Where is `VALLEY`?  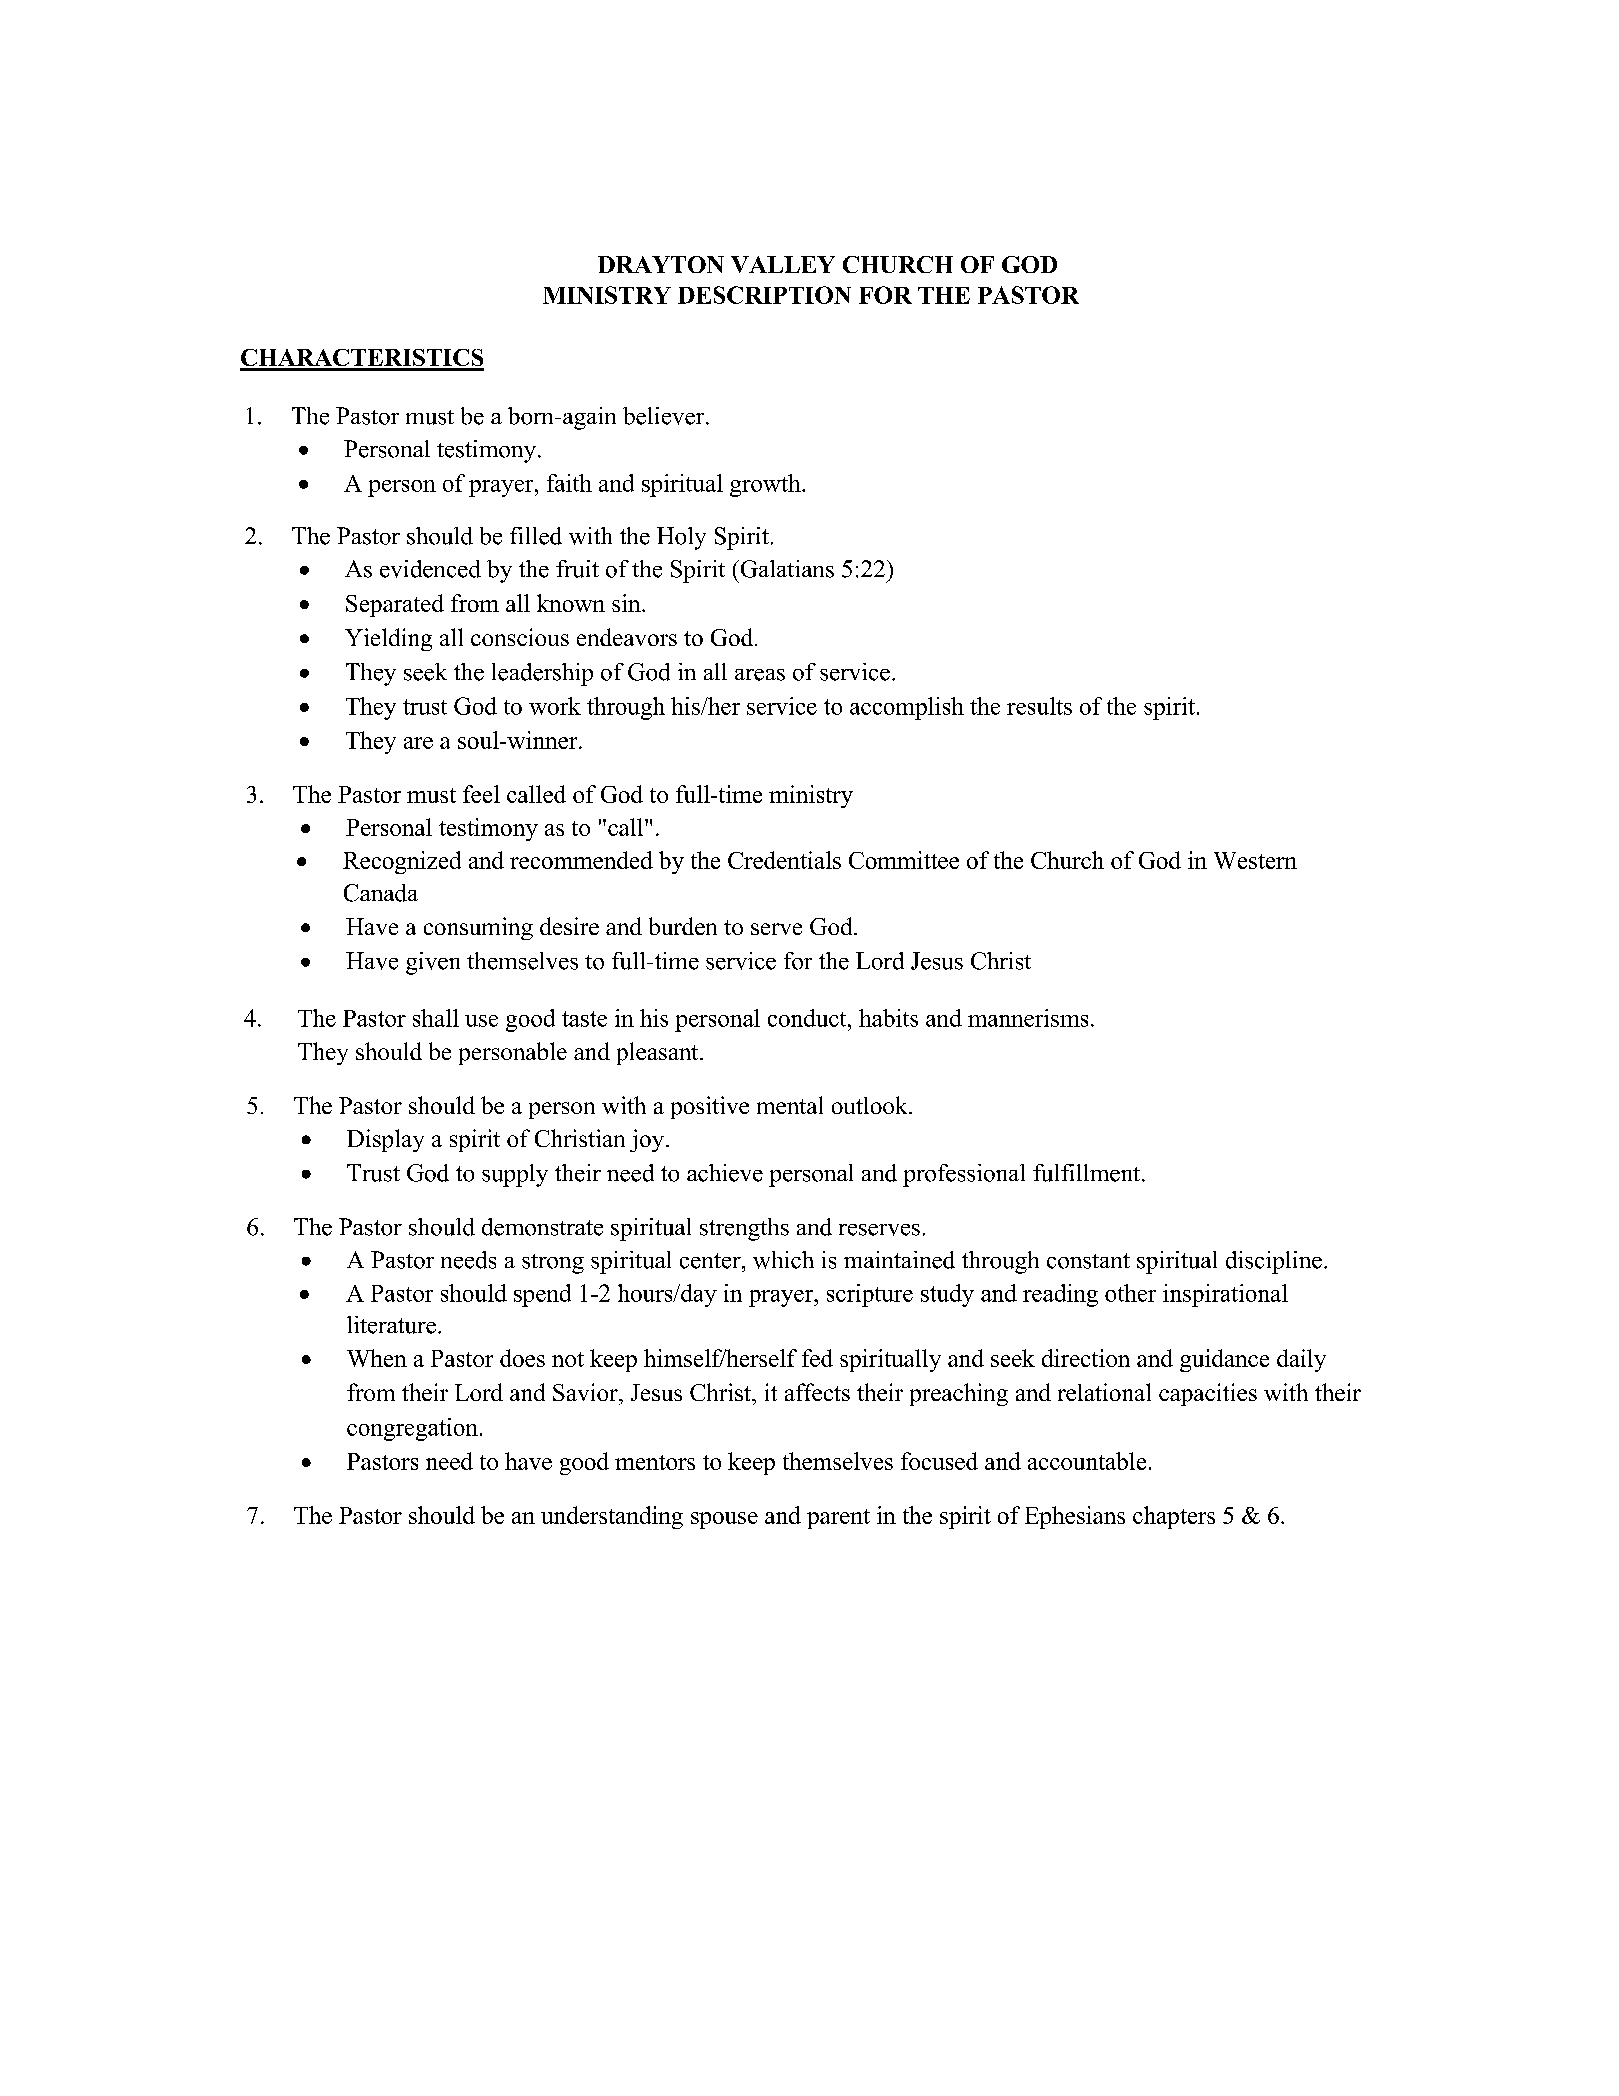
VALLEY is located at coordinates (783, 264).
